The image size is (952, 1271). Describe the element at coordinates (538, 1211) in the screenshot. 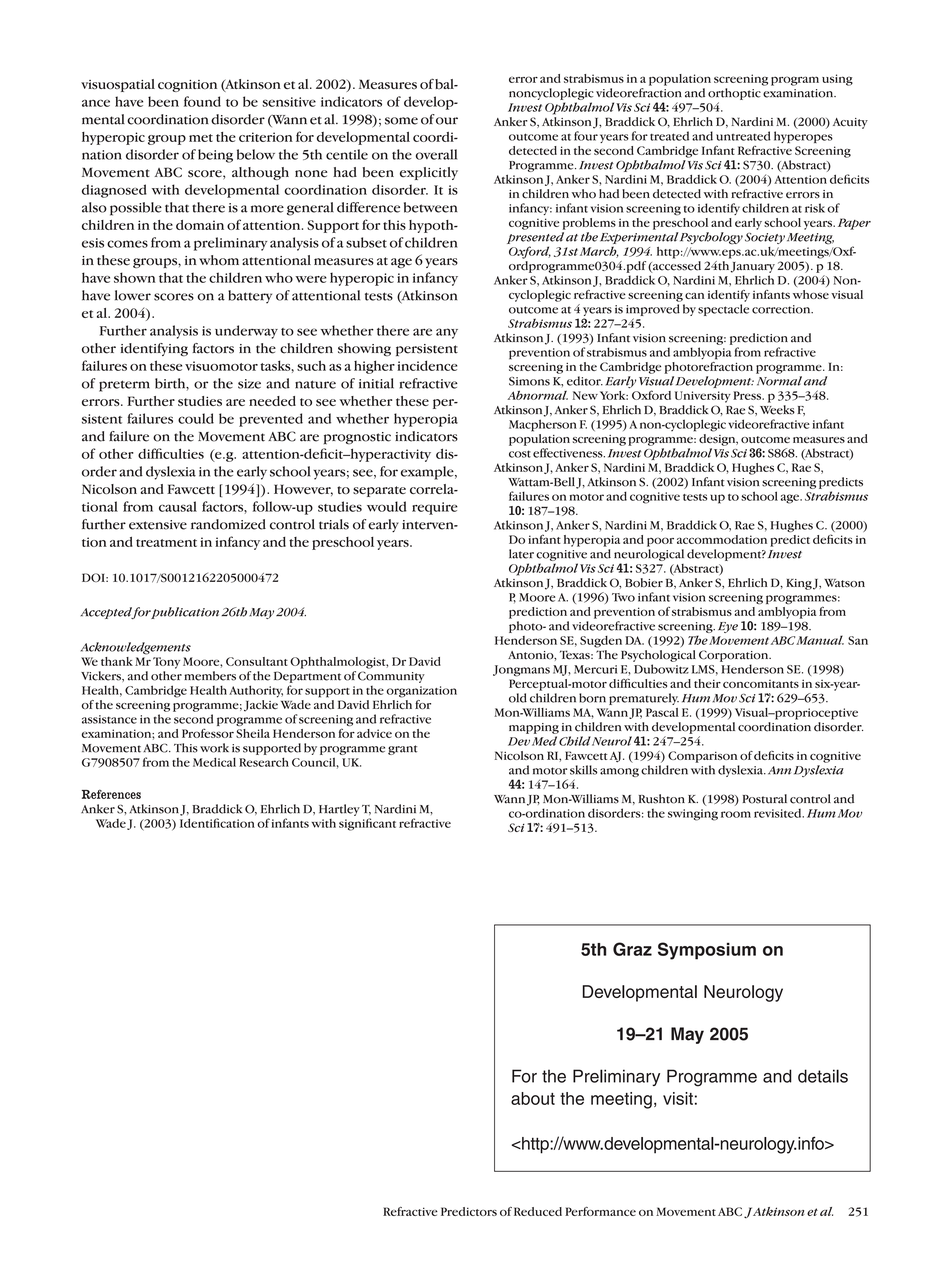

I see `Reduced` at that location.
